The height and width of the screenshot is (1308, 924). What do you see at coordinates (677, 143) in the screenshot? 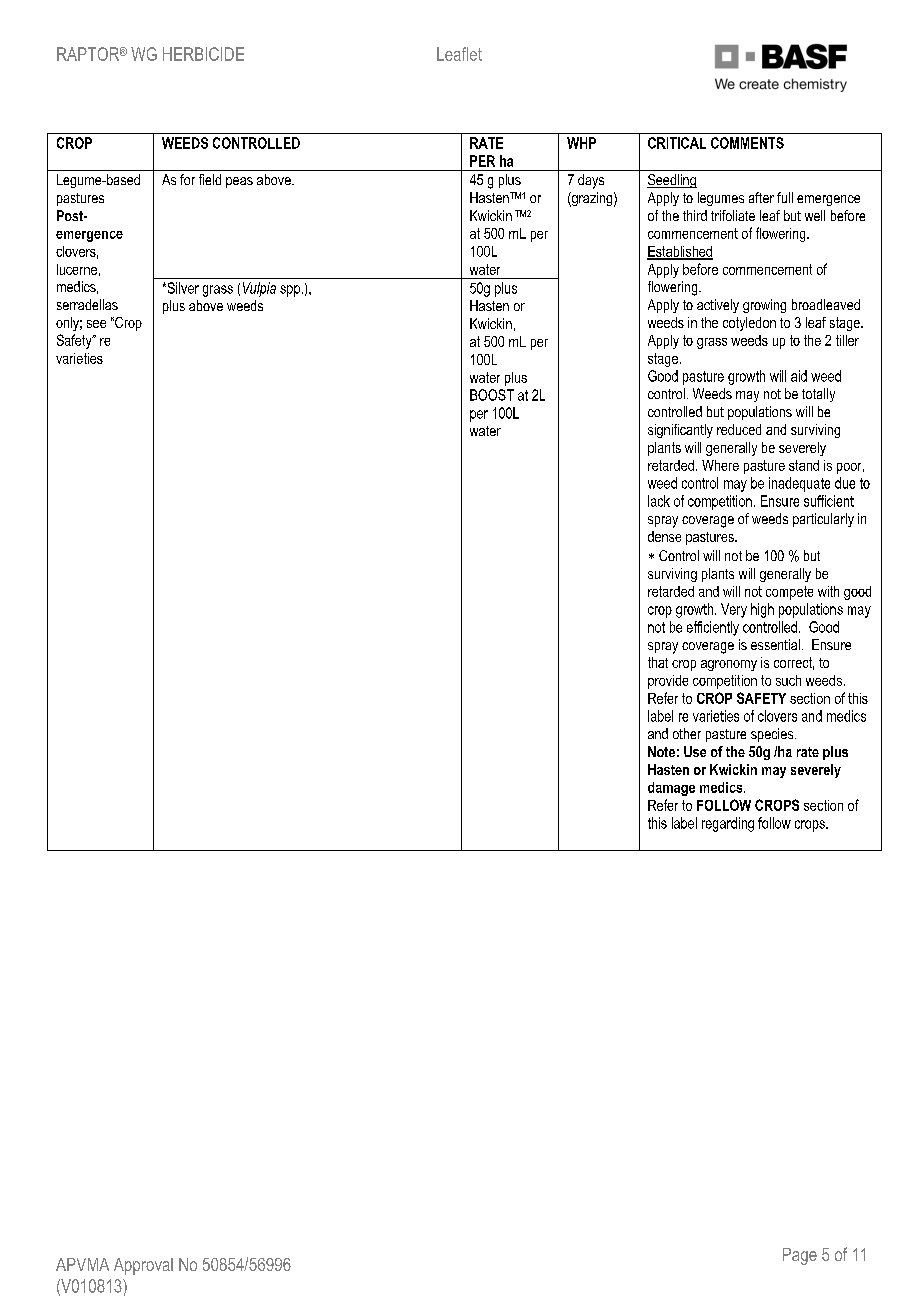
I see `CRITICAL` at bounding box center [677, 143].
